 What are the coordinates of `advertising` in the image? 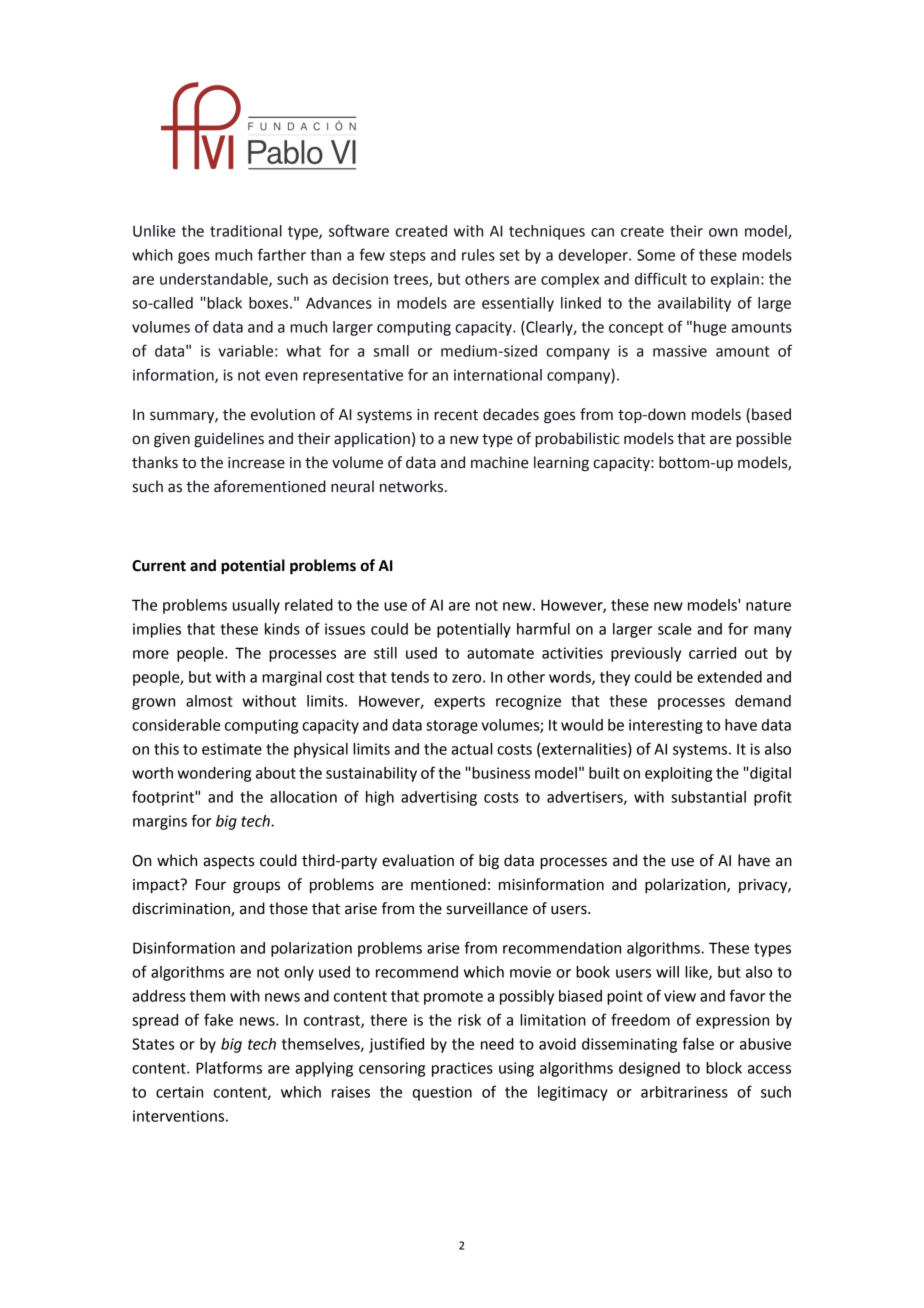 It's located at (439, 798).
